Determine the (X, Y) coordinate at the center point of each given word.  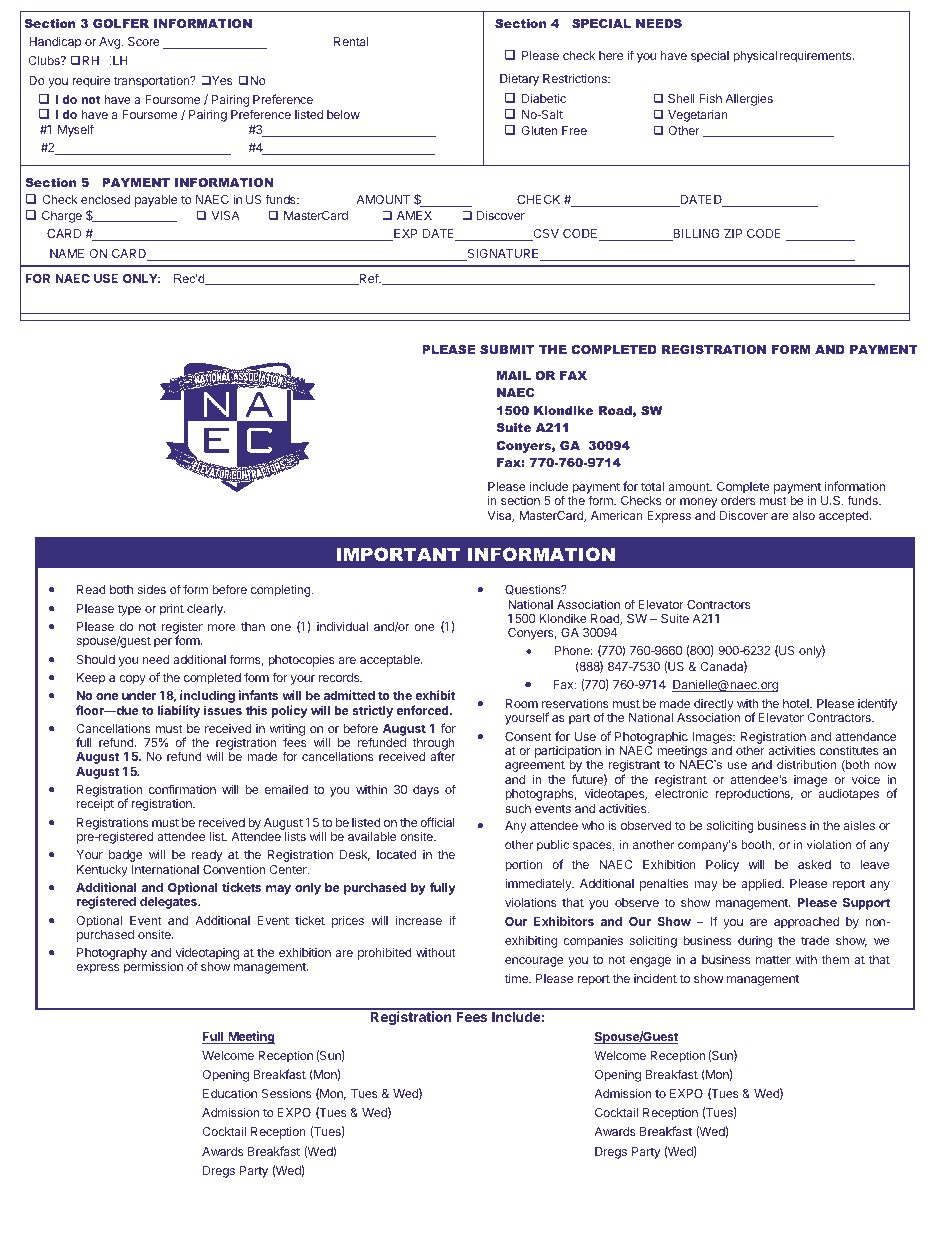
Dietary (519, 79)
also (804, 515)
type (129, 610)
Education (230, 1093)
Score (144, 41)
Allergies (749, 99)
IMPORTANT (398, 554)
